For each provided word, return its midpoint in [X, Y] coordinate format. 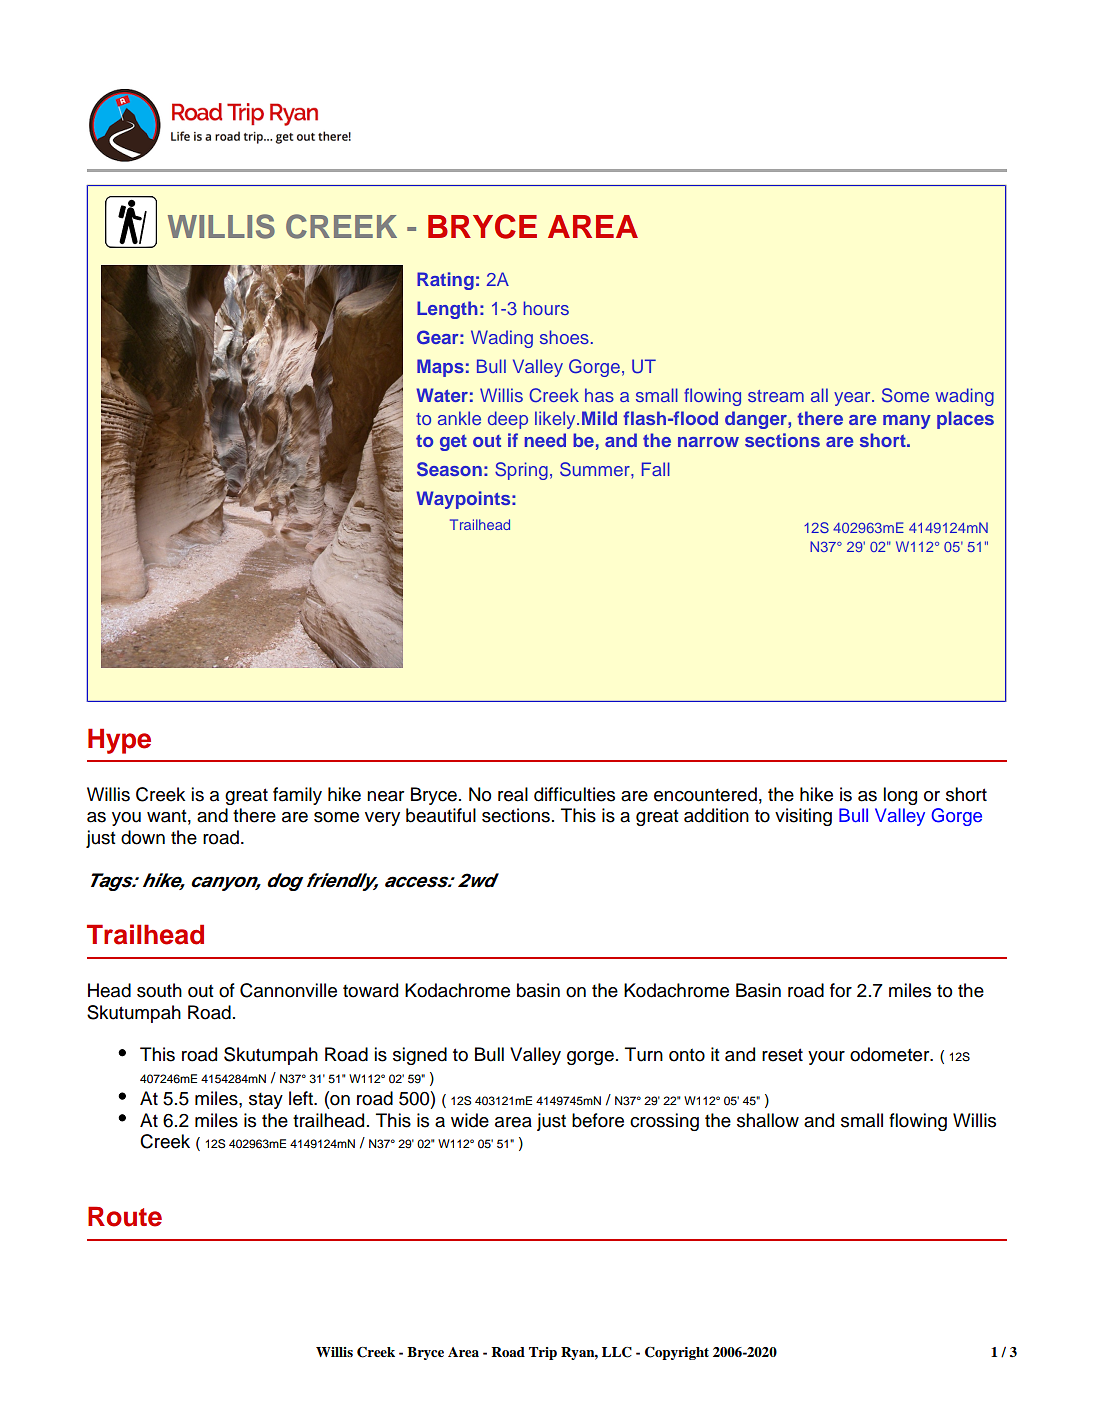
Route [125, 1217]
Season [449, 469]
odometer [891, 1054]
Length [447, 310]
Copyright [677, 1353]
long [900, 796]
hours [546, 308]
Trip [543, 1353]
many [907, 422]
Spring [521, 471]
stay [266, 1101]
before [598, 1120]
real [513, 794]
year [853, 399]
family [297, 796]
